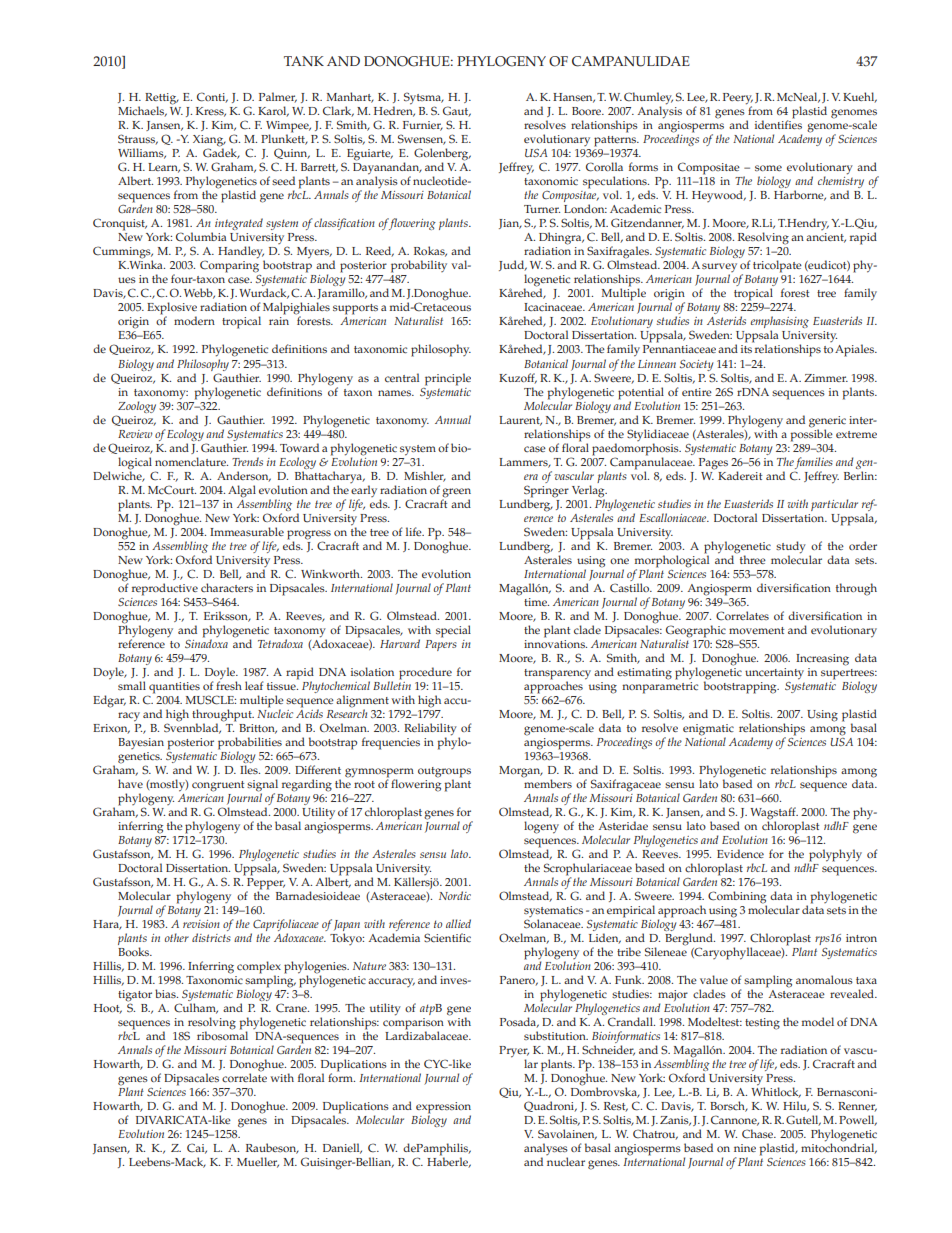 The height and width of the document is (1233, 952). I want to click on Annual, so click(453, 419).
